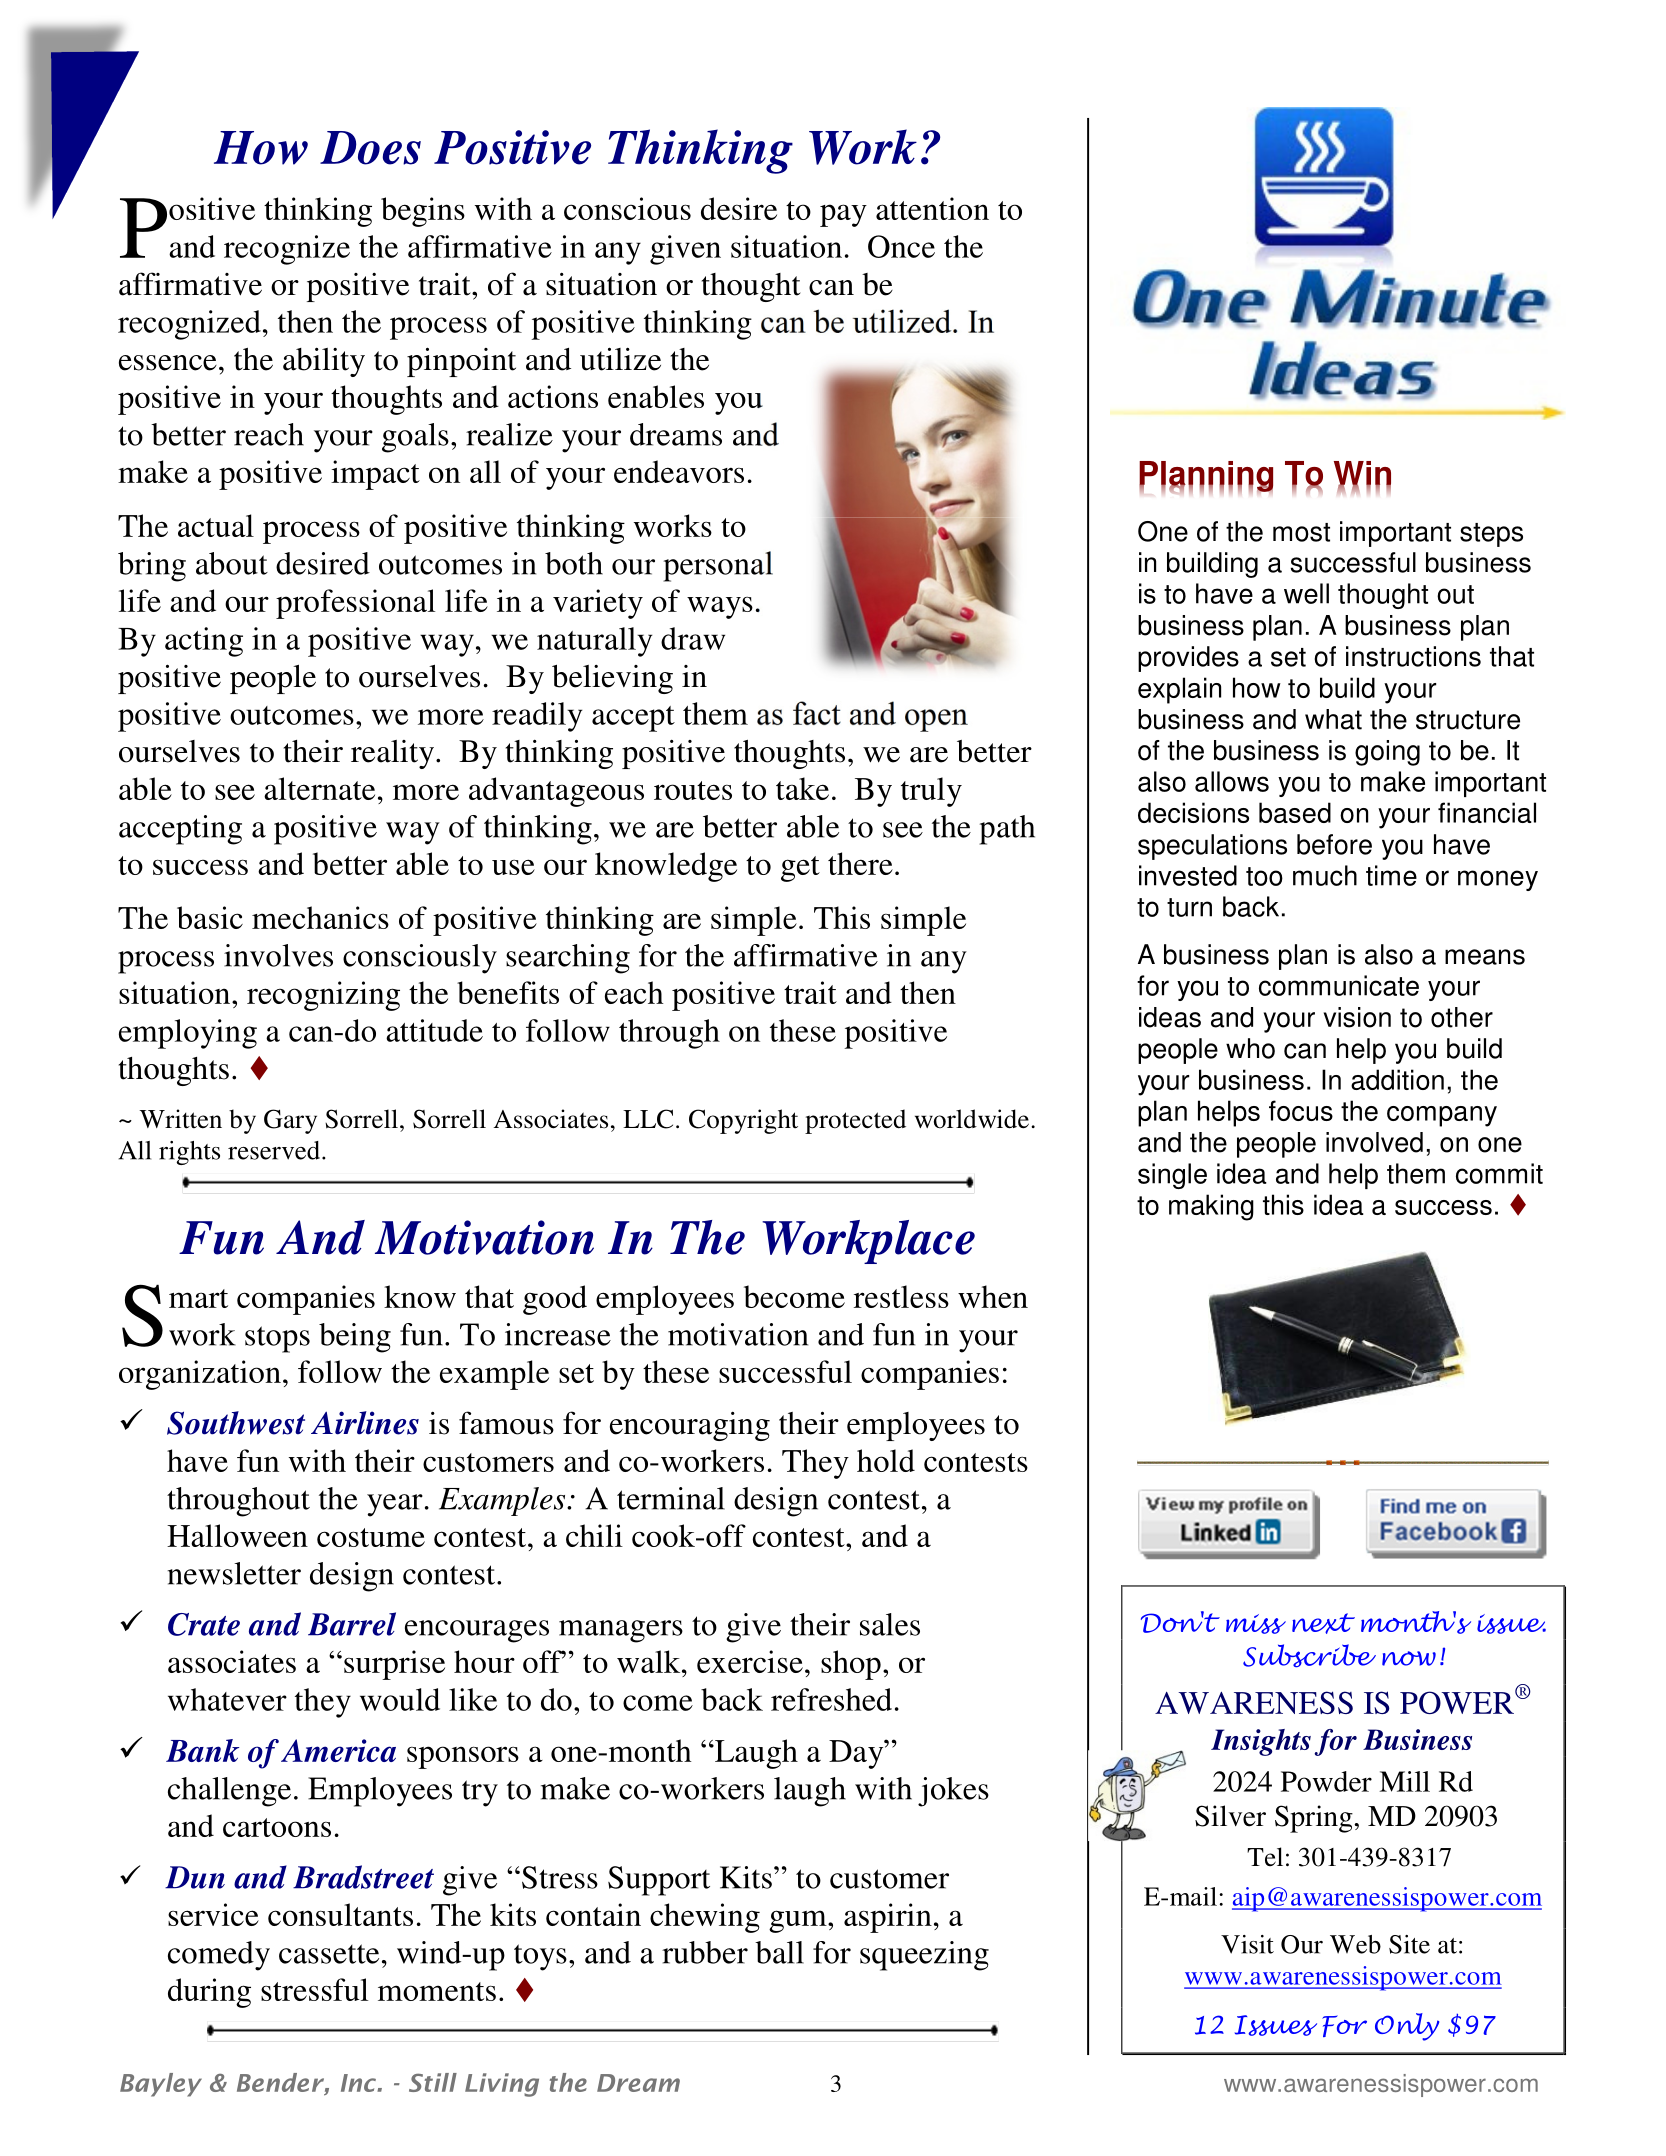 Image resolution: width=1666 pixels, height=2156 pixels. I want to click on sales, so click(890, 1624).
